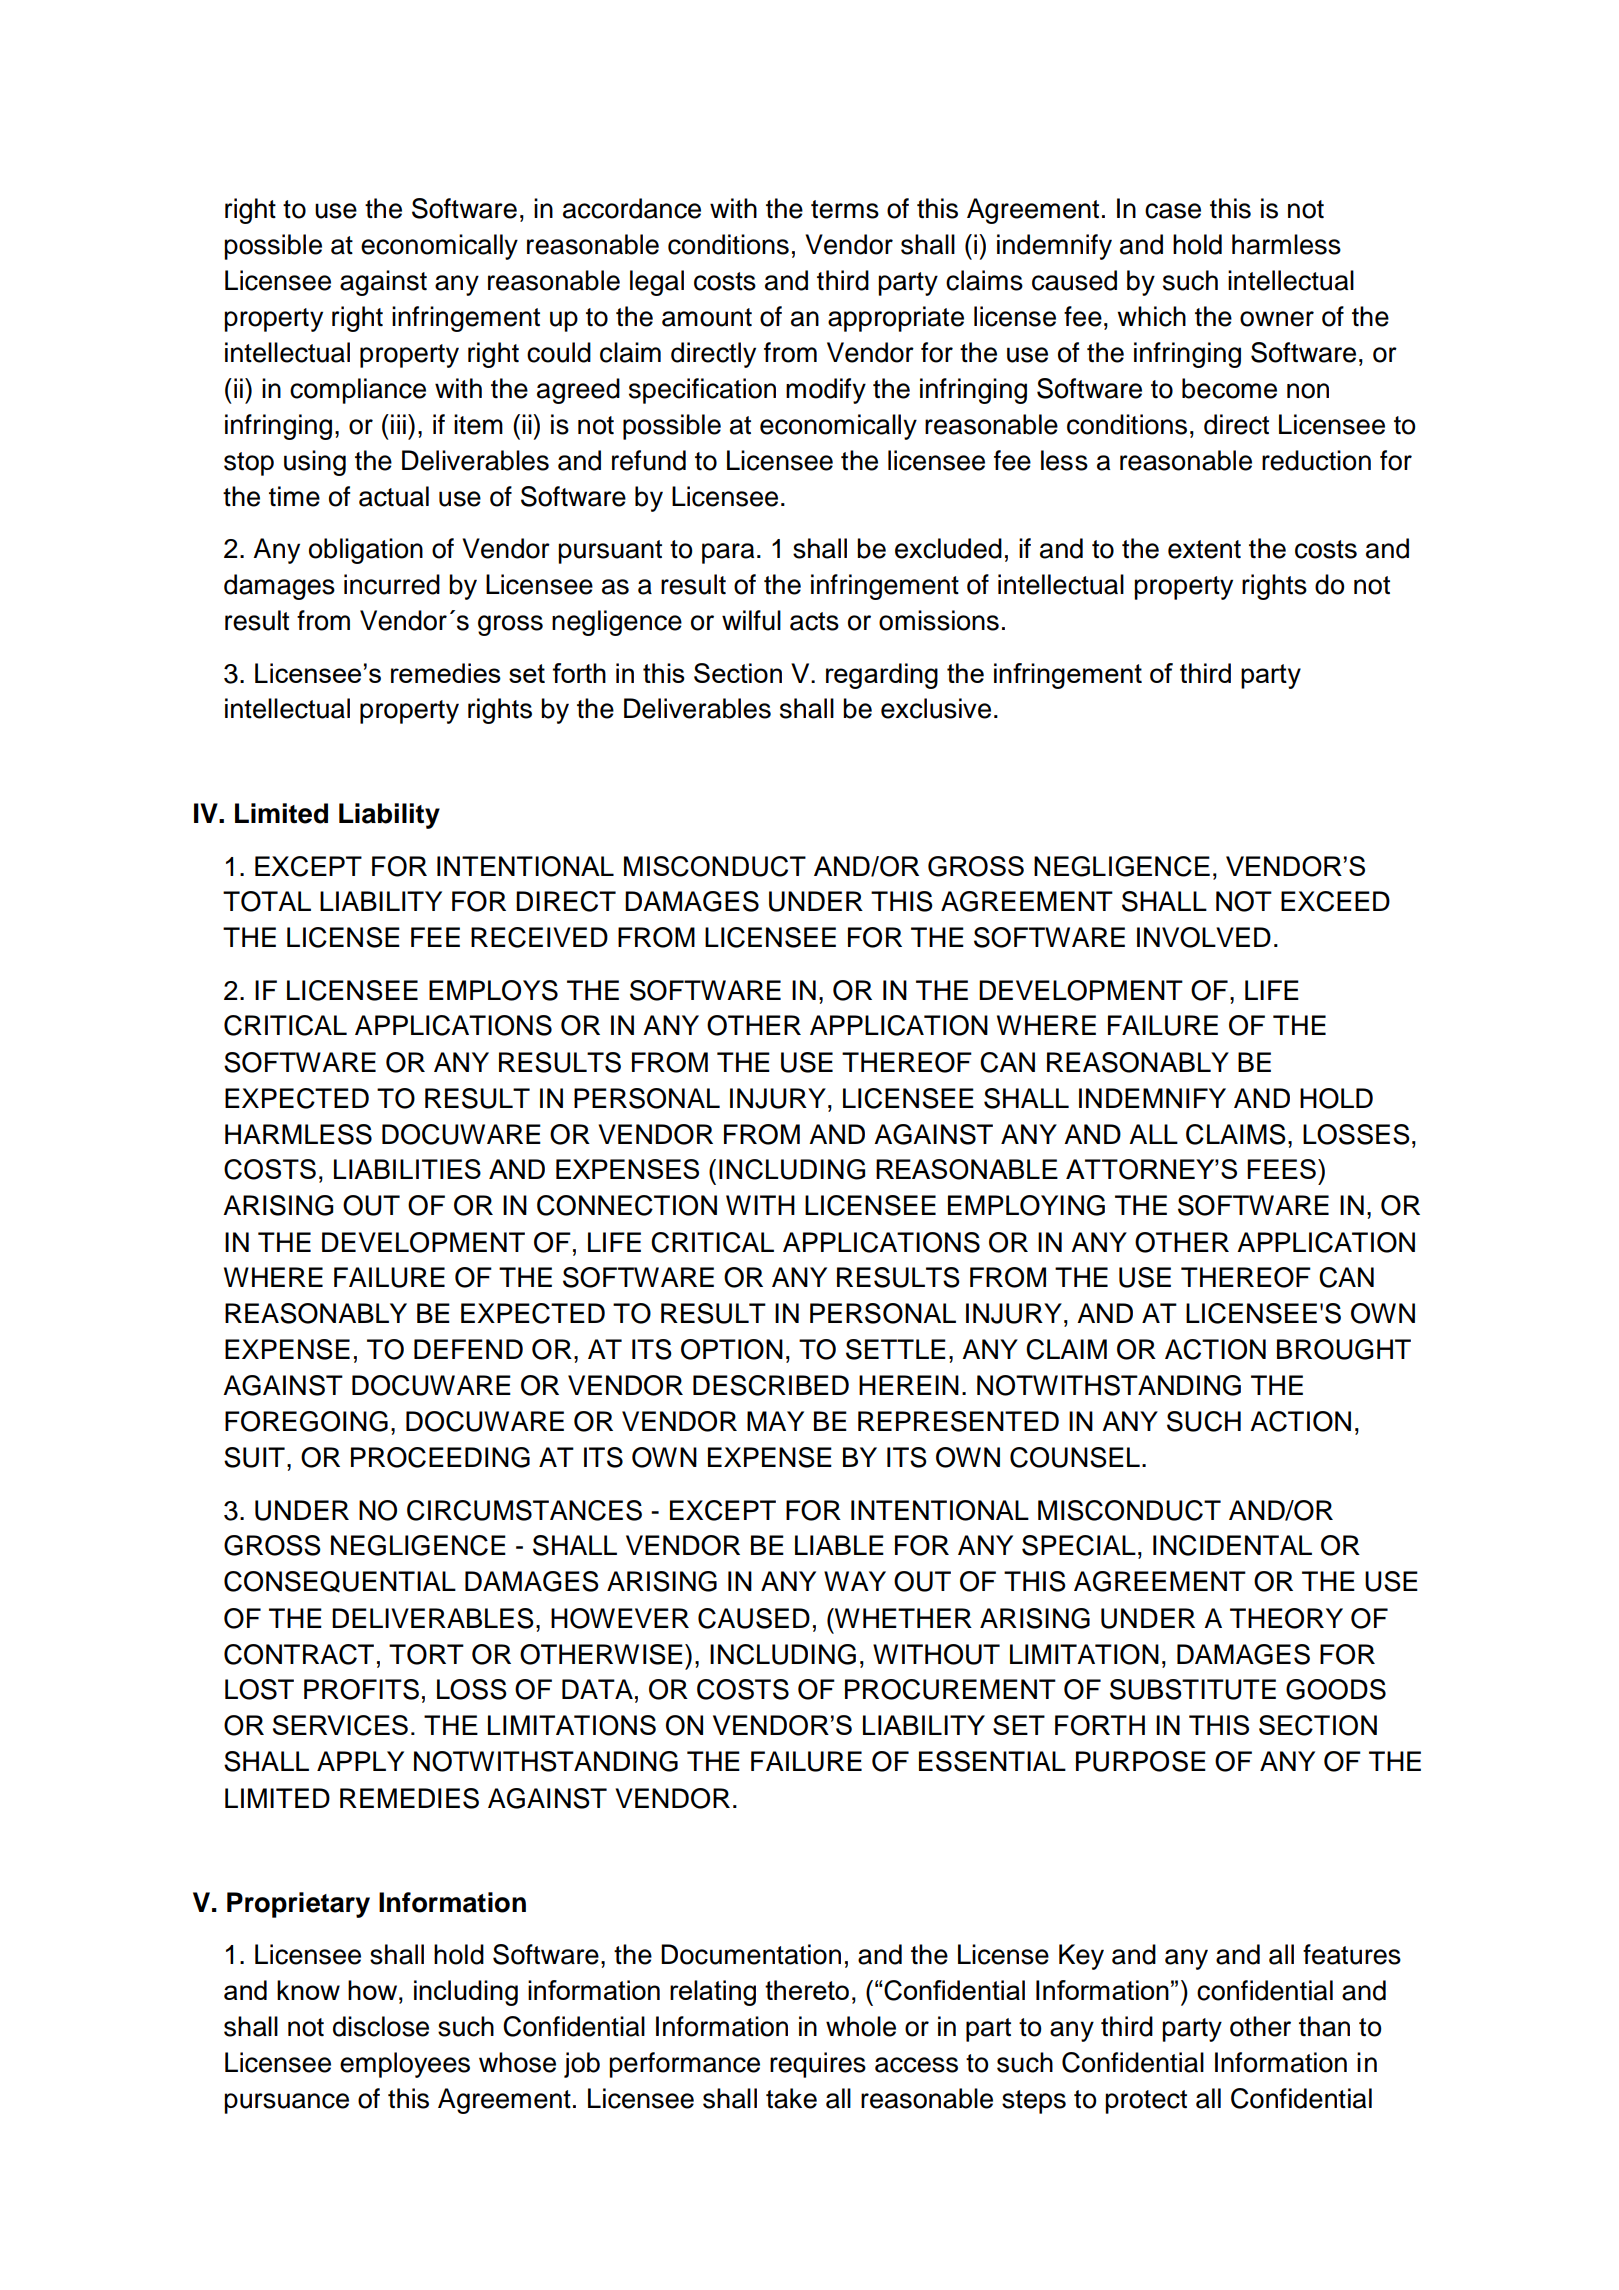 This screenshot has width=1619, height=2290. What do you see at coordinates (845, 209) in the screenshot?
I see `terms` at bounding box center [845, 209].
